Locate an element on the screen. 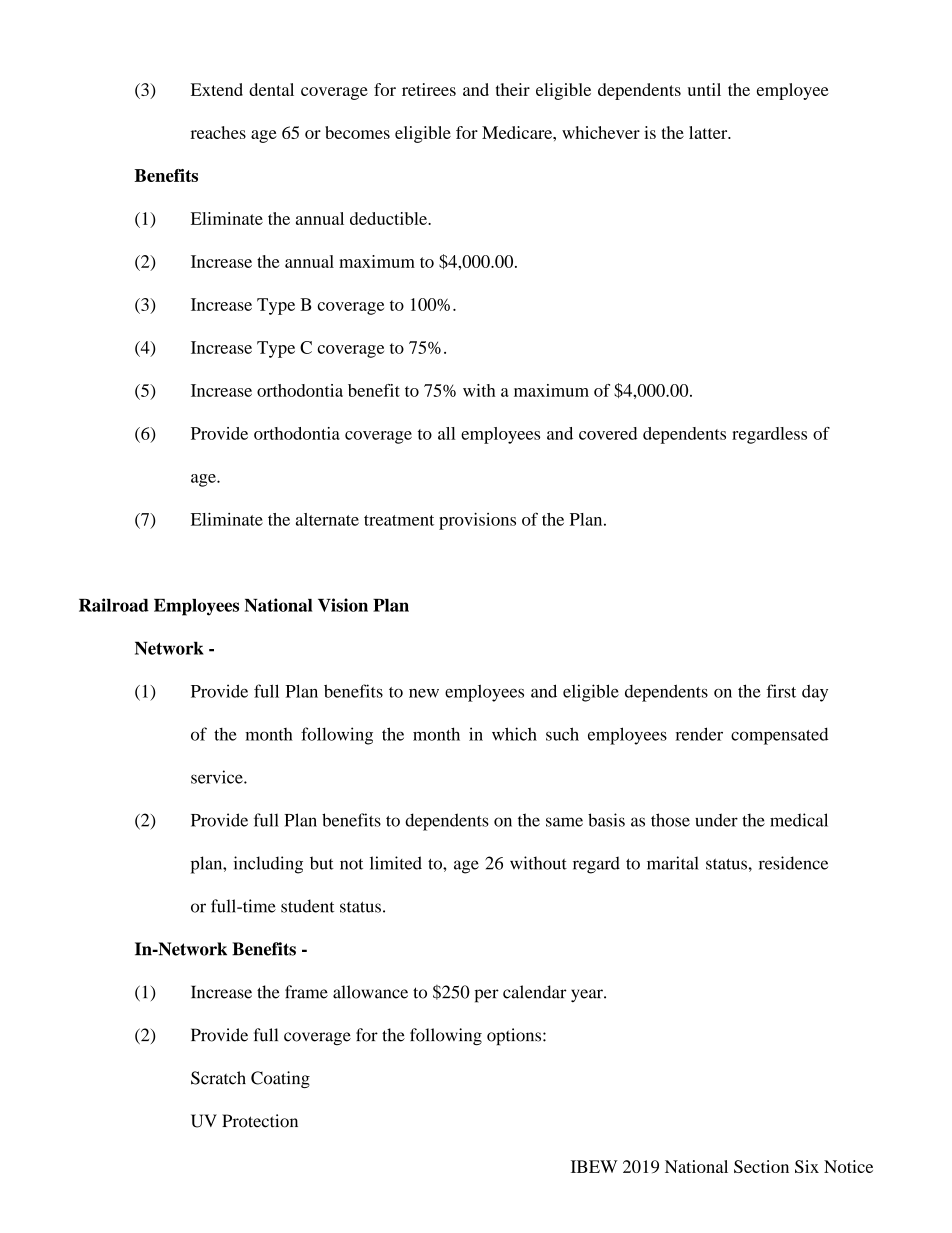 The height and width of the screenshot is (1233, 952). treatment is located at coordinates (399, 520).
